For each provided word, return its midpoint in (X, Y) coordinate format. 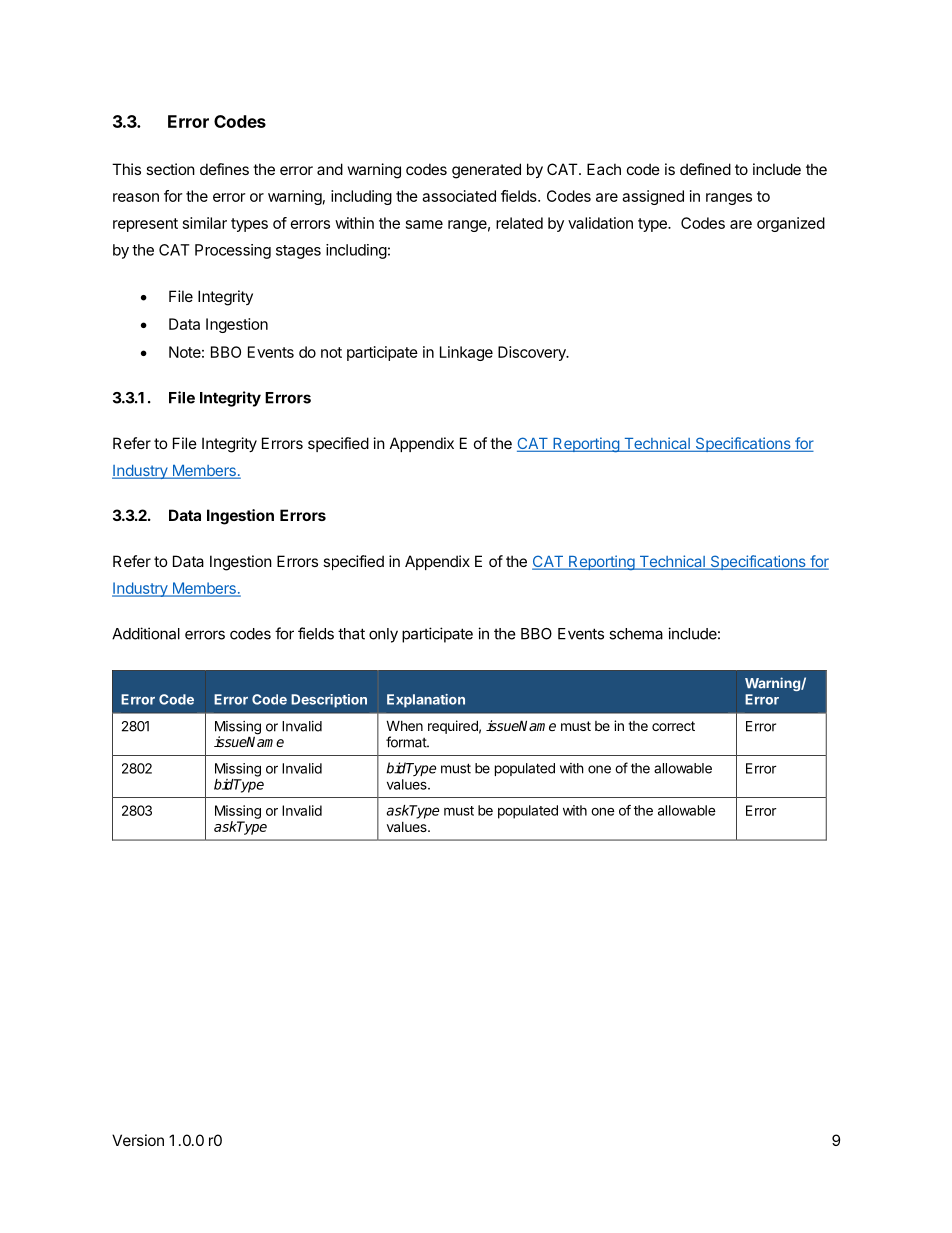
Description (329, 701)
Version (138, 1140)
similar (205, 223)
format (407, 742)
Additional (146, 633)
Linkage (466, 353)
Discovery (533, 353)
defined (705, 169)
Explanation (426, 701)
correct (673, 726)
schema (636, 634)
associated (459, 196)
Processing (233, 251)
